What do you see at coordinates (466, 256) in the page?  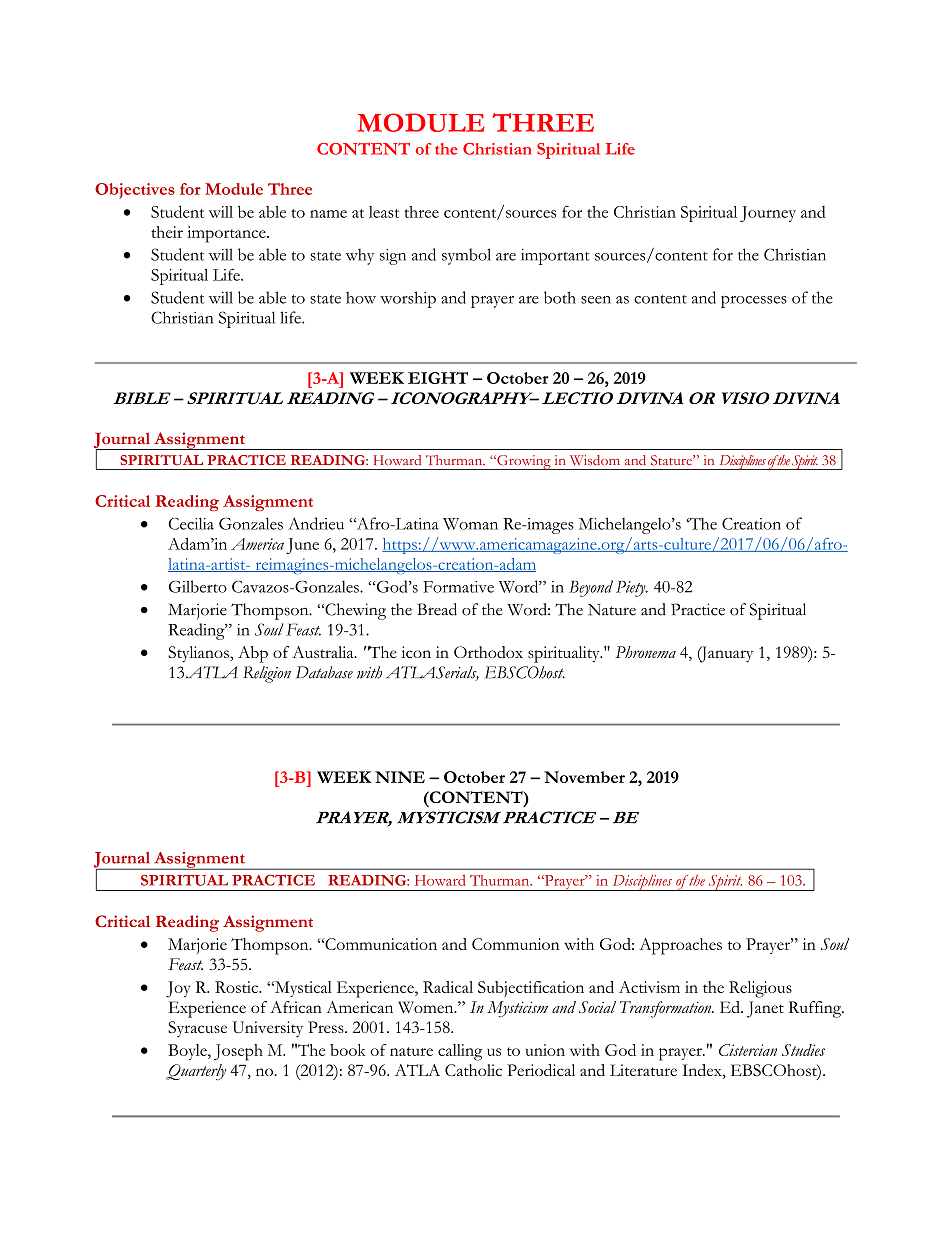 I see `symbol` at bounding box center [466, 256].
